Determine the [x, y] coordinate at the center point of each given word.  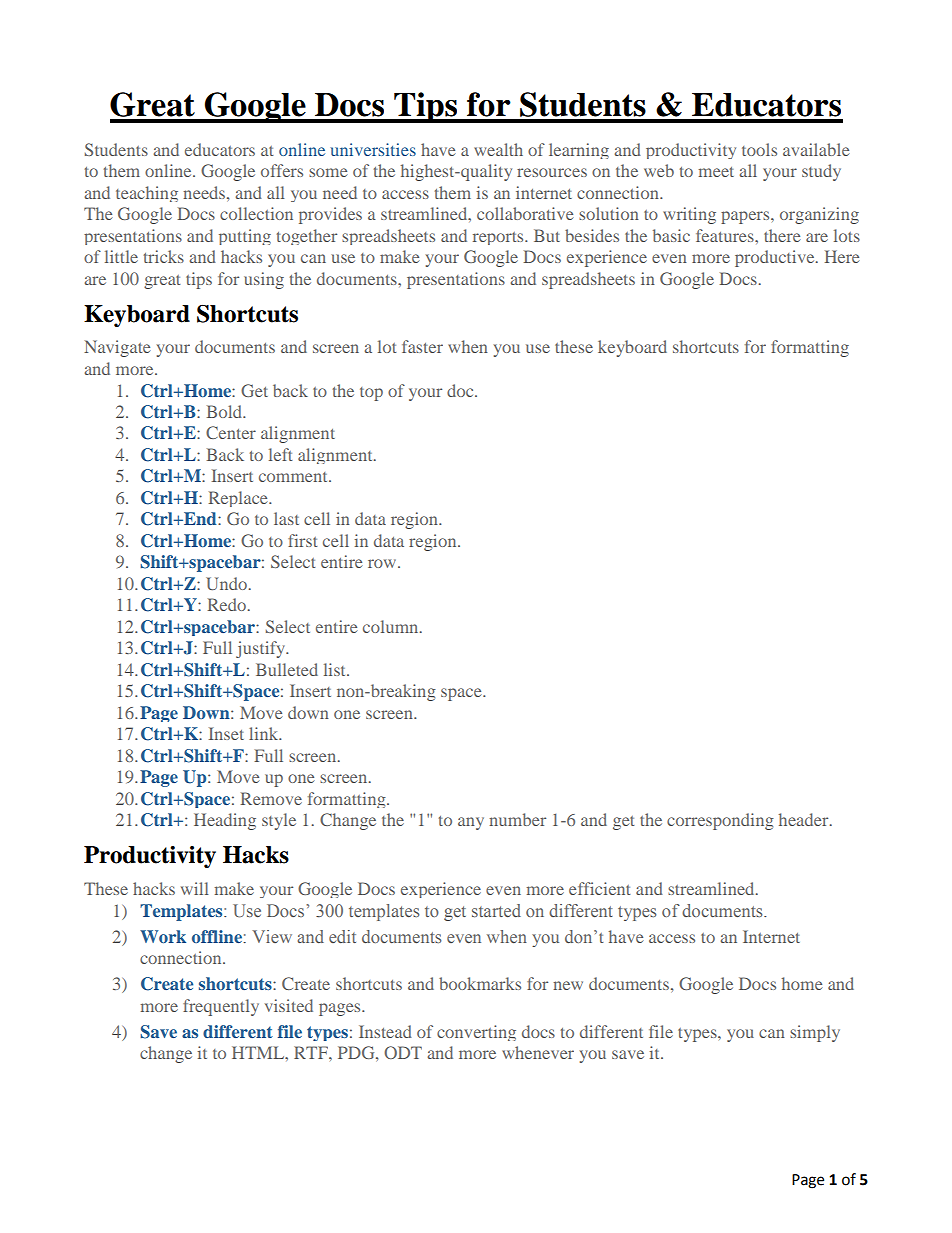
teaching [147, 194]
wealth [498, 149]
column [392, 626]
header [805, 819]
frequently [221, 1007]
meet [716, 172]
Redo [227, 604]
